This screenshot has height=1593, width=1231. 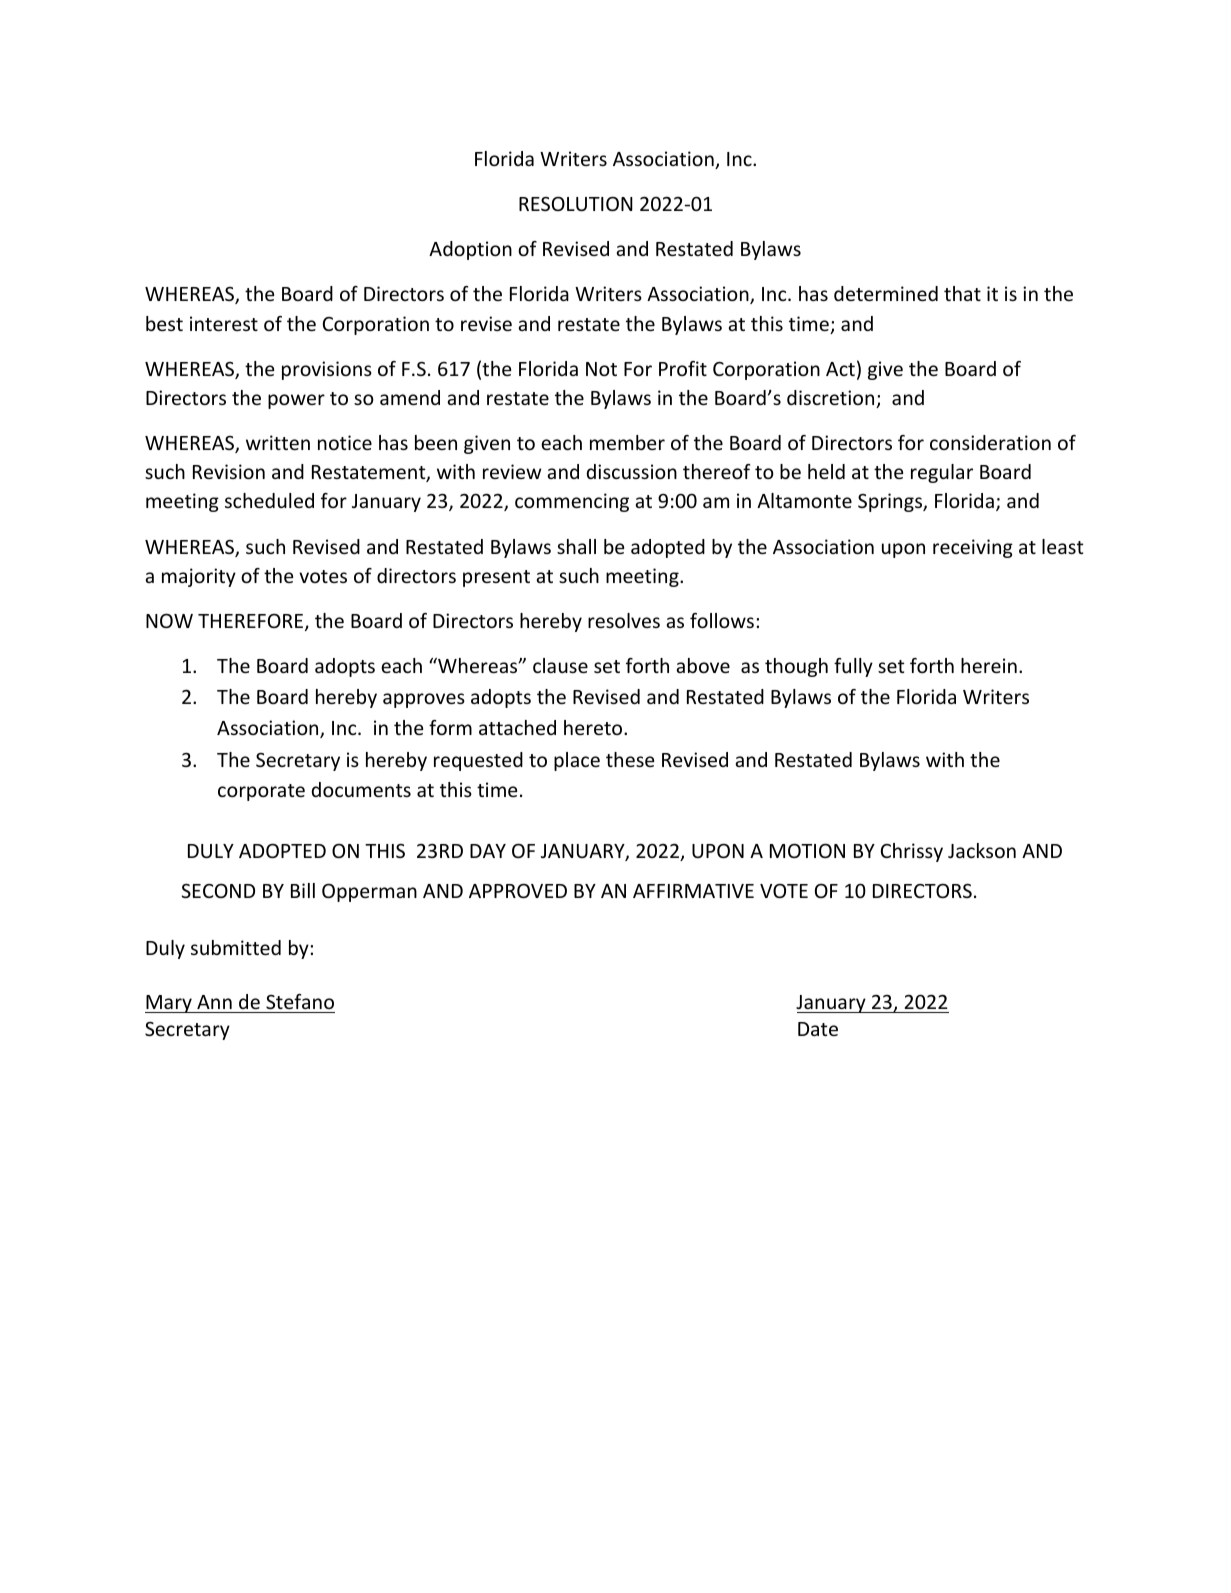 I want to click on power, so click(x=296, y=401).
